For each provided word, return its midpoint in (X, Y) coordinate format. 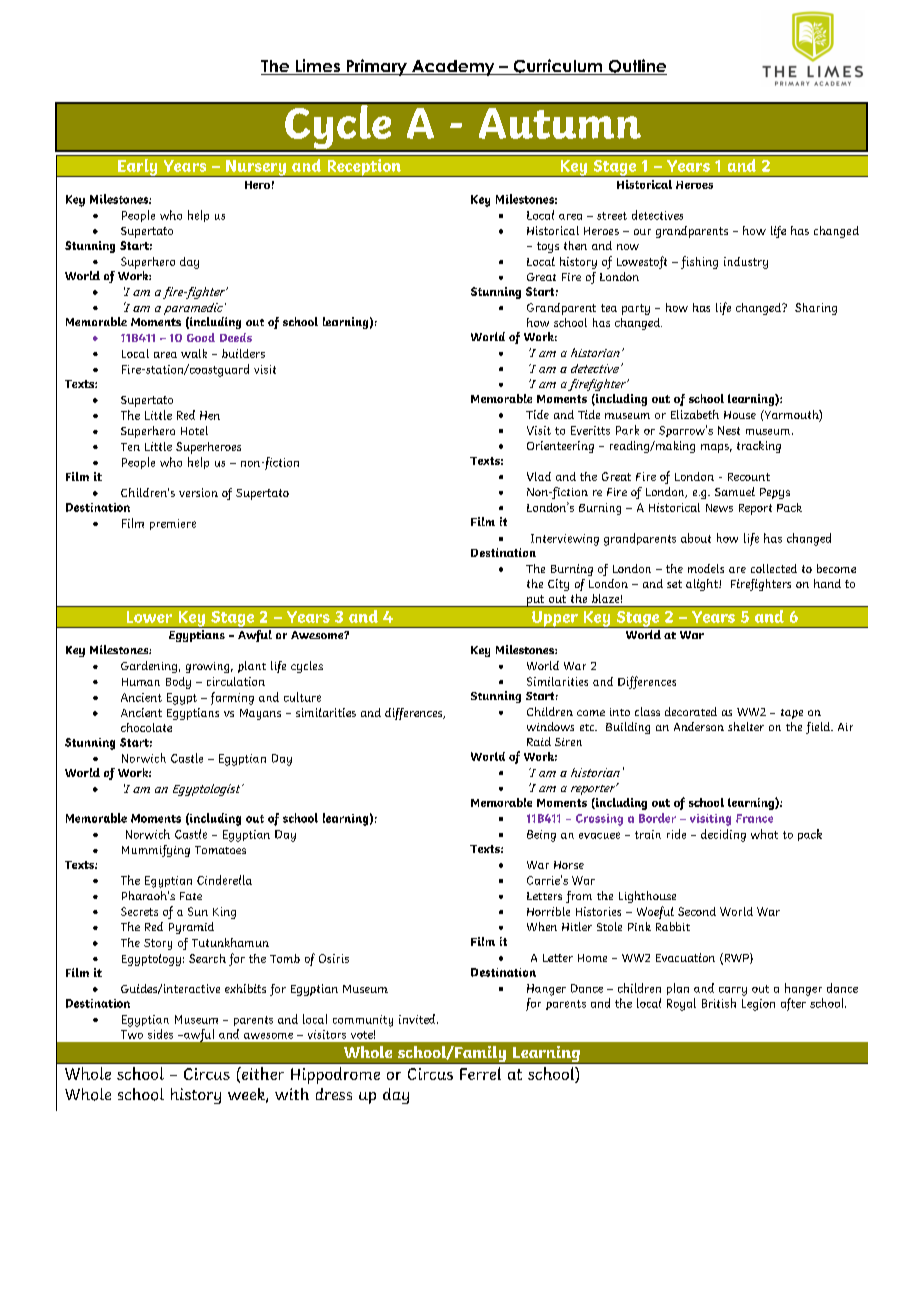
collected (774, 568)
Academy (453, 68)
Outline (636, 67)
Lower (149, 617)
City (558, 585)
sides (160, 1034)
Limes (317, 67)
